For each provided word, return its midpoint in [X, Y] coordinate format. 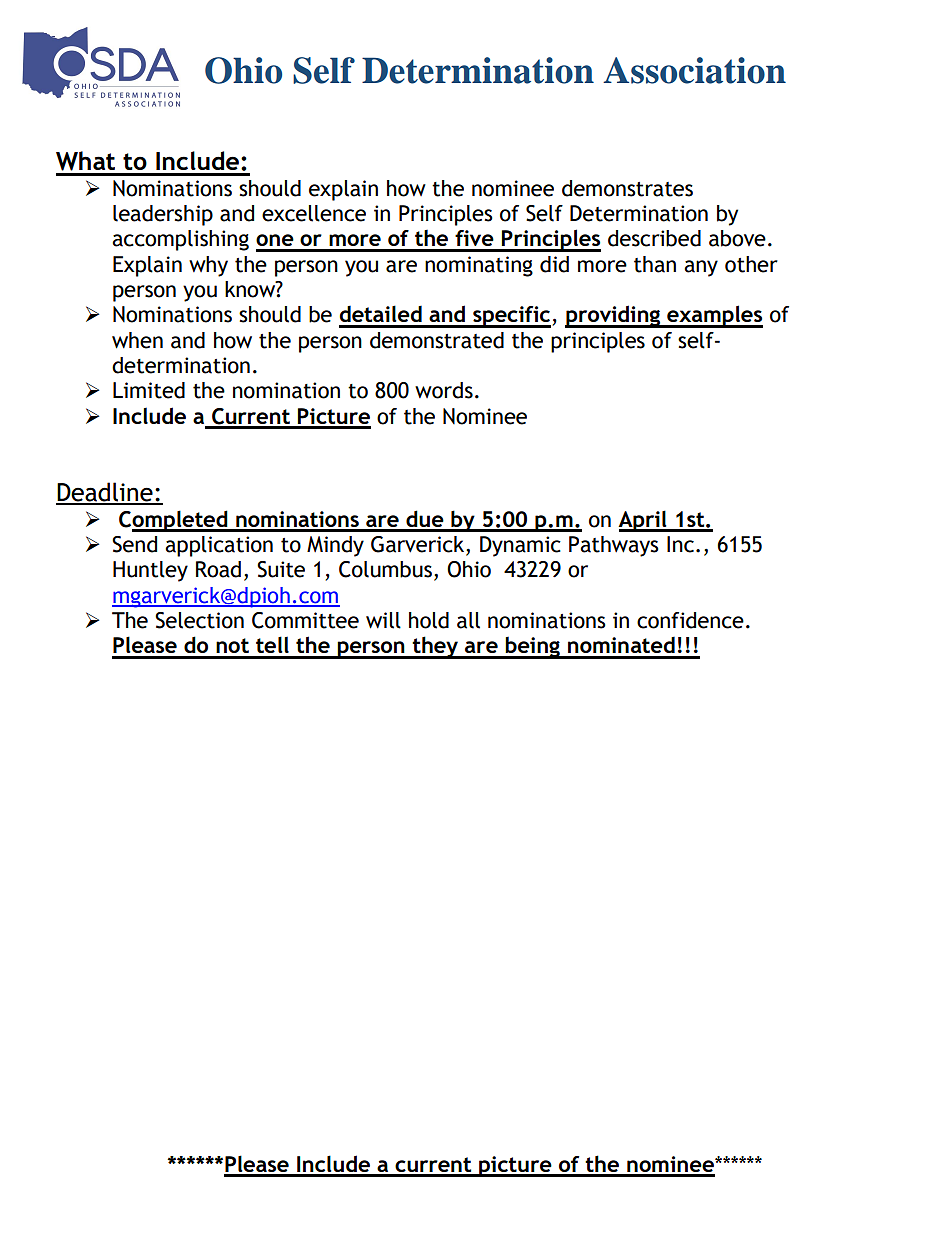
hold [429, 620]
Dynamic [520, 546]
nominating [479, 266]
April [643, 521]
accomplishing [180, 240]
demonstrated [437, 340]
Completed [174, 521]
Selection [199, 620]
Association [694, 70]
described [654, 238]
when [137, 340]
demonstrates [627, 188]
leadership [163, 215]
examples [714, 316]
